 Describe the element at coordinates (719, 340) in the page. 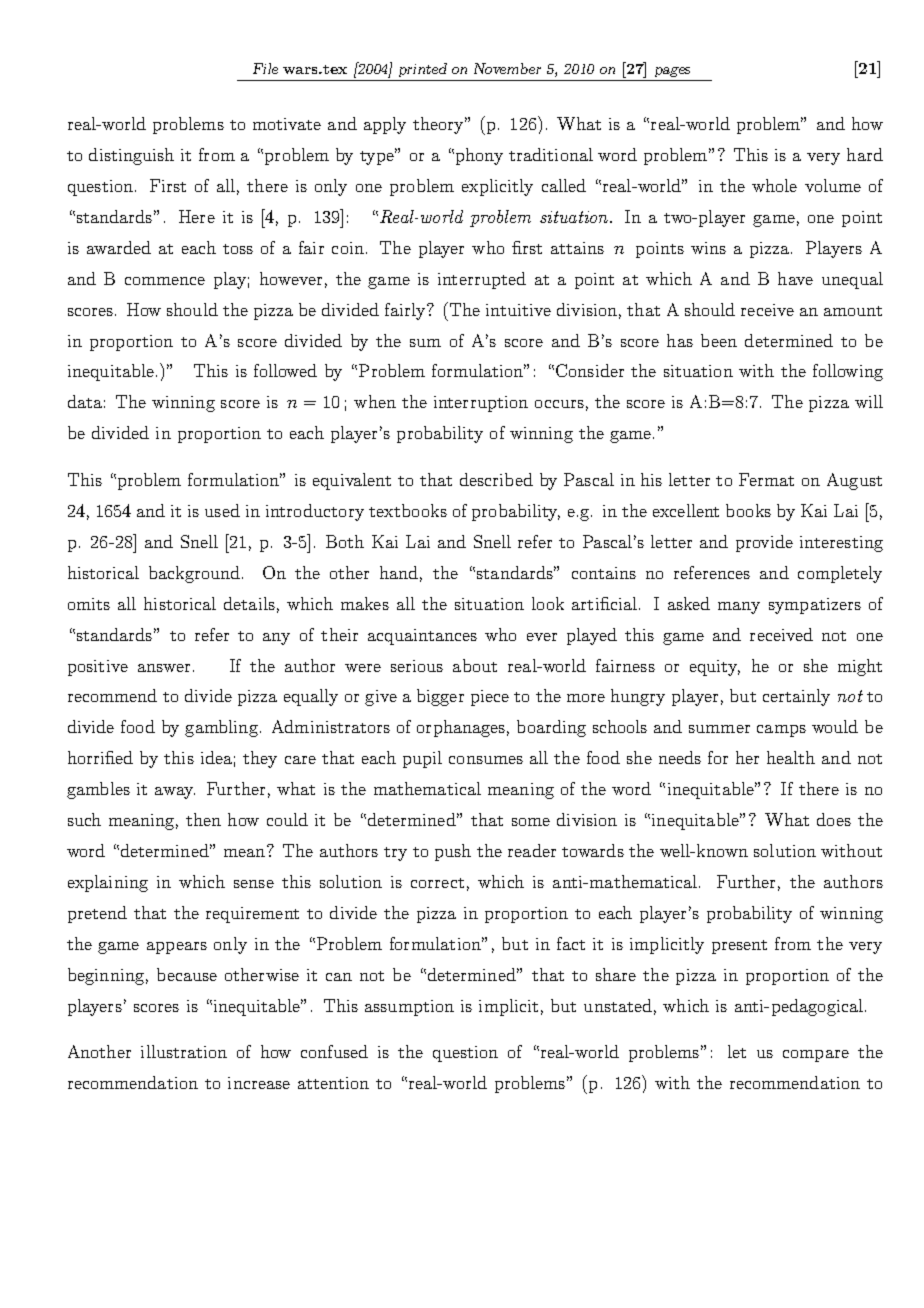

I see `been` at that location.
